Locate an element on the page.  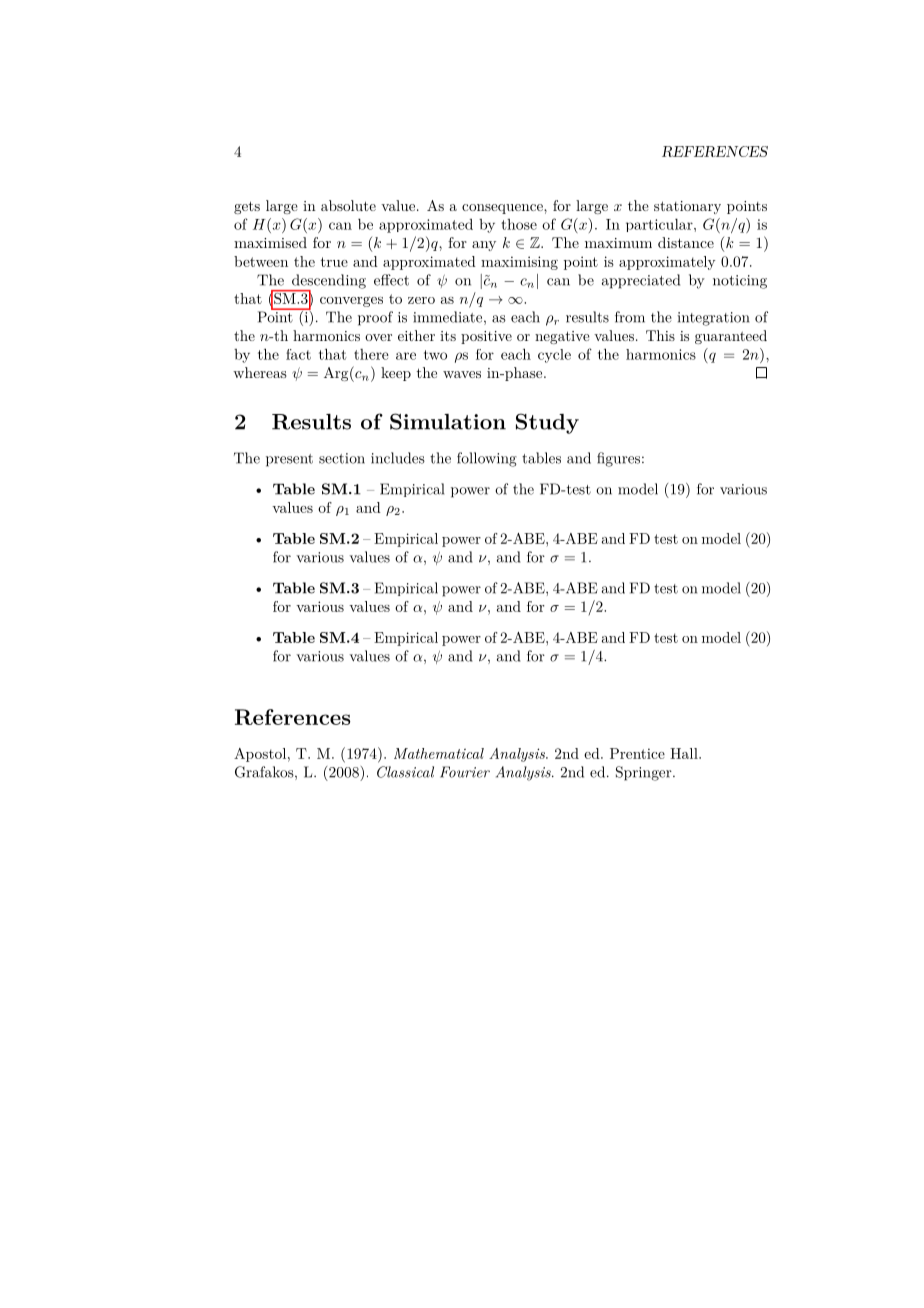
Classical is located at coordinates (405, 772).
